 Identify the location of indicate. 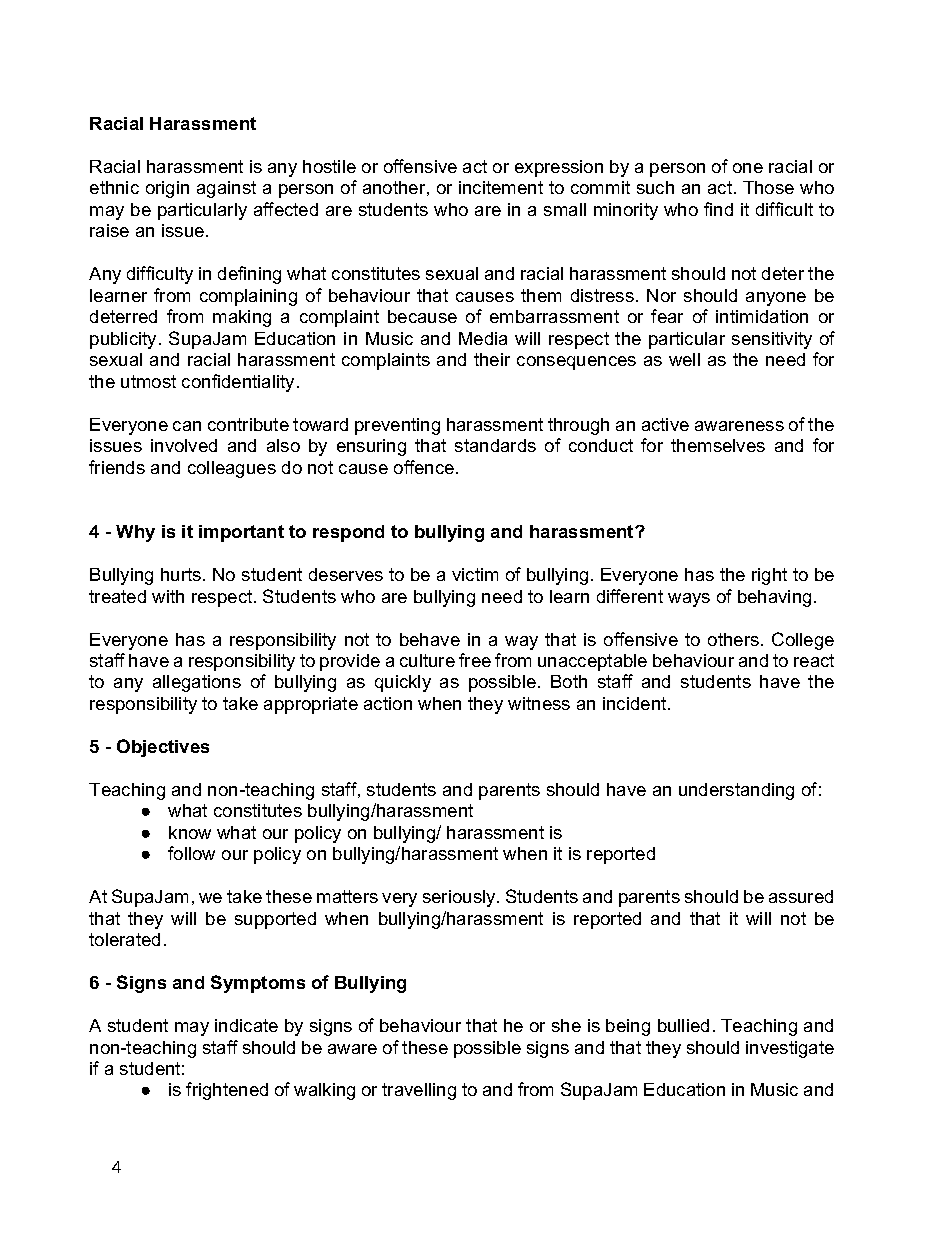
(246, 1025).
